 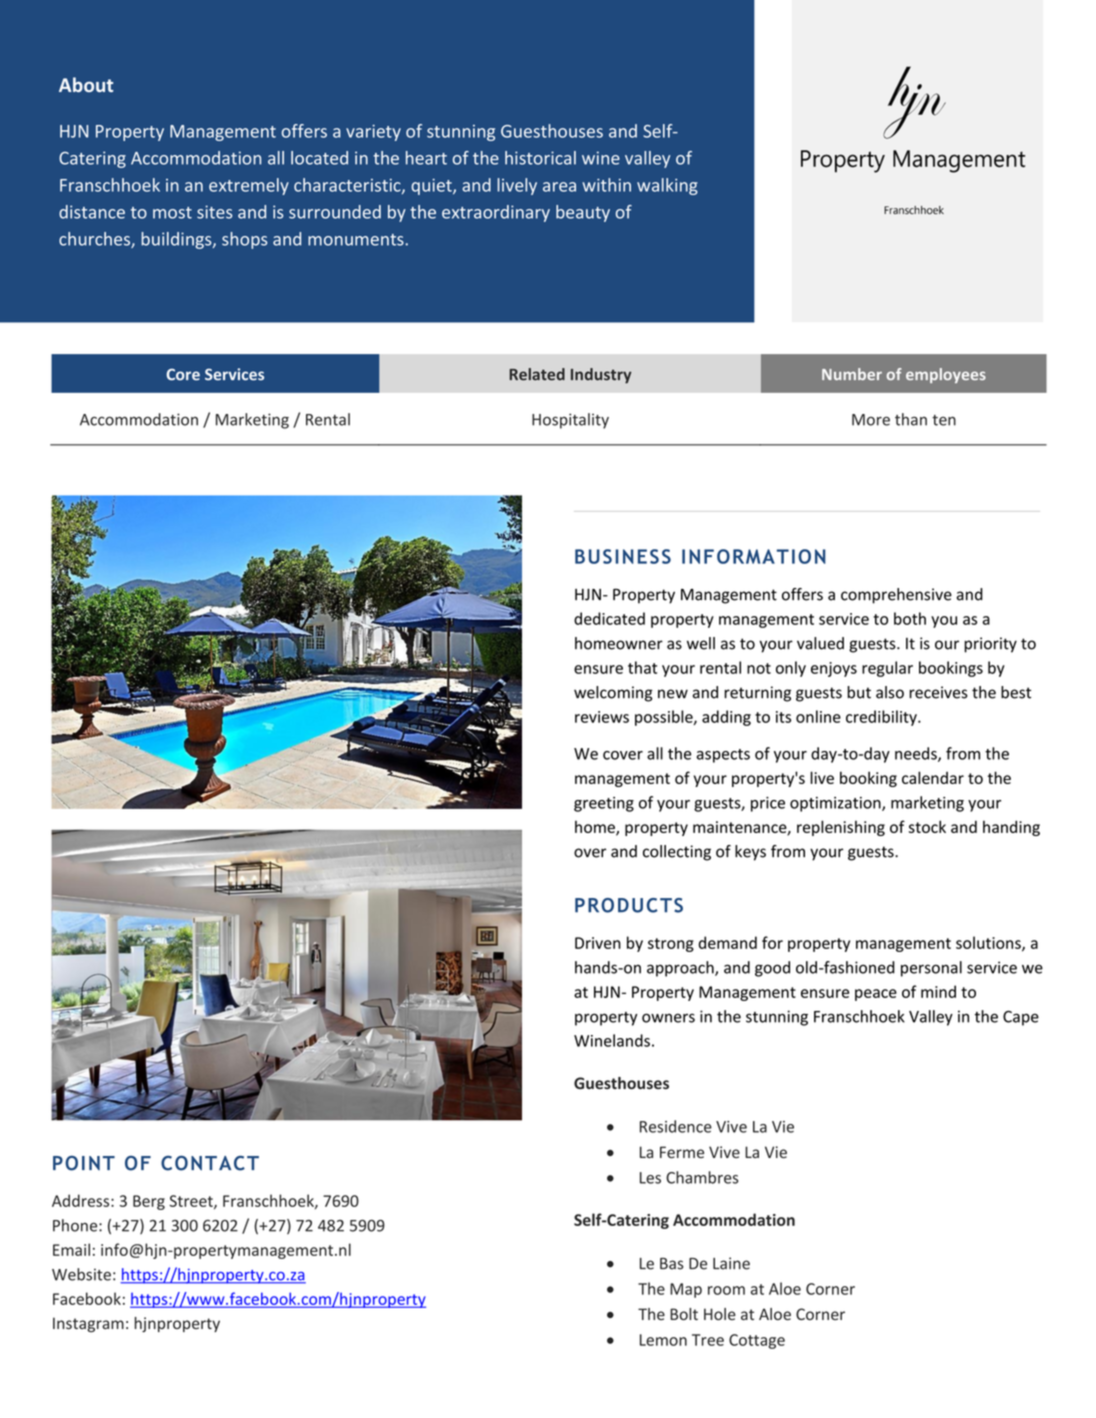 I want to click on welcoming, so click(x=613, y=694).
